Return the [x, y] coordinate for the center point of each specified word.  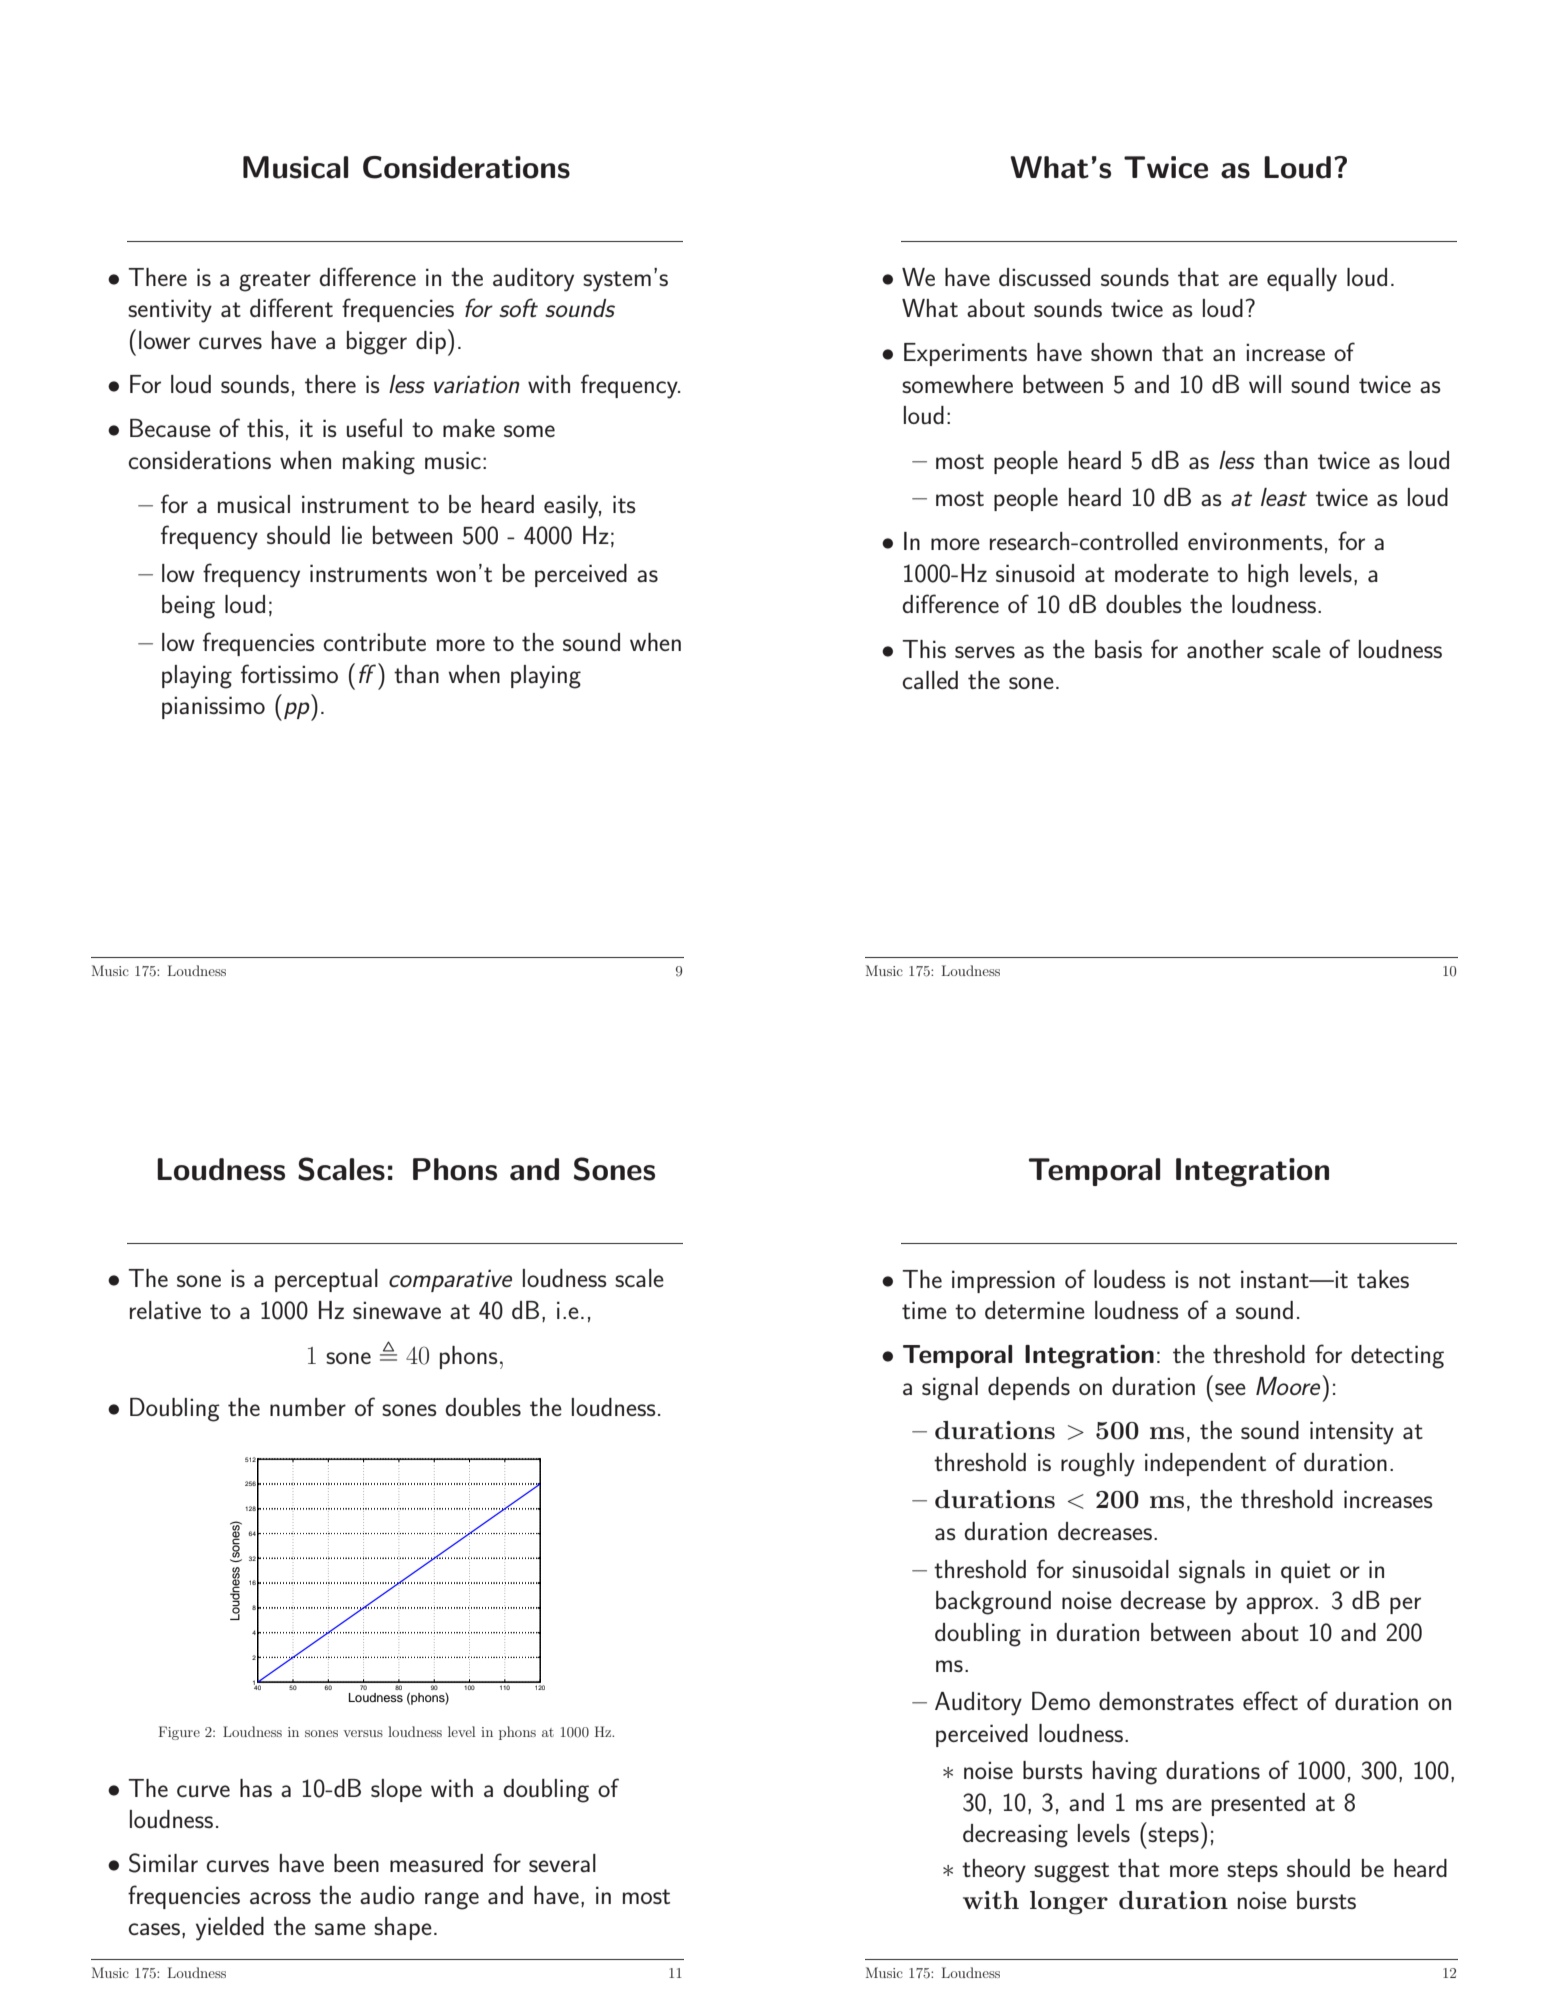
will [1265, 384]
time [924, 1310]
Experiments [965, 354]
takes [1383, 1279]
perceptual [326, 1280]
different [291, 307]
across [280, 1898]
